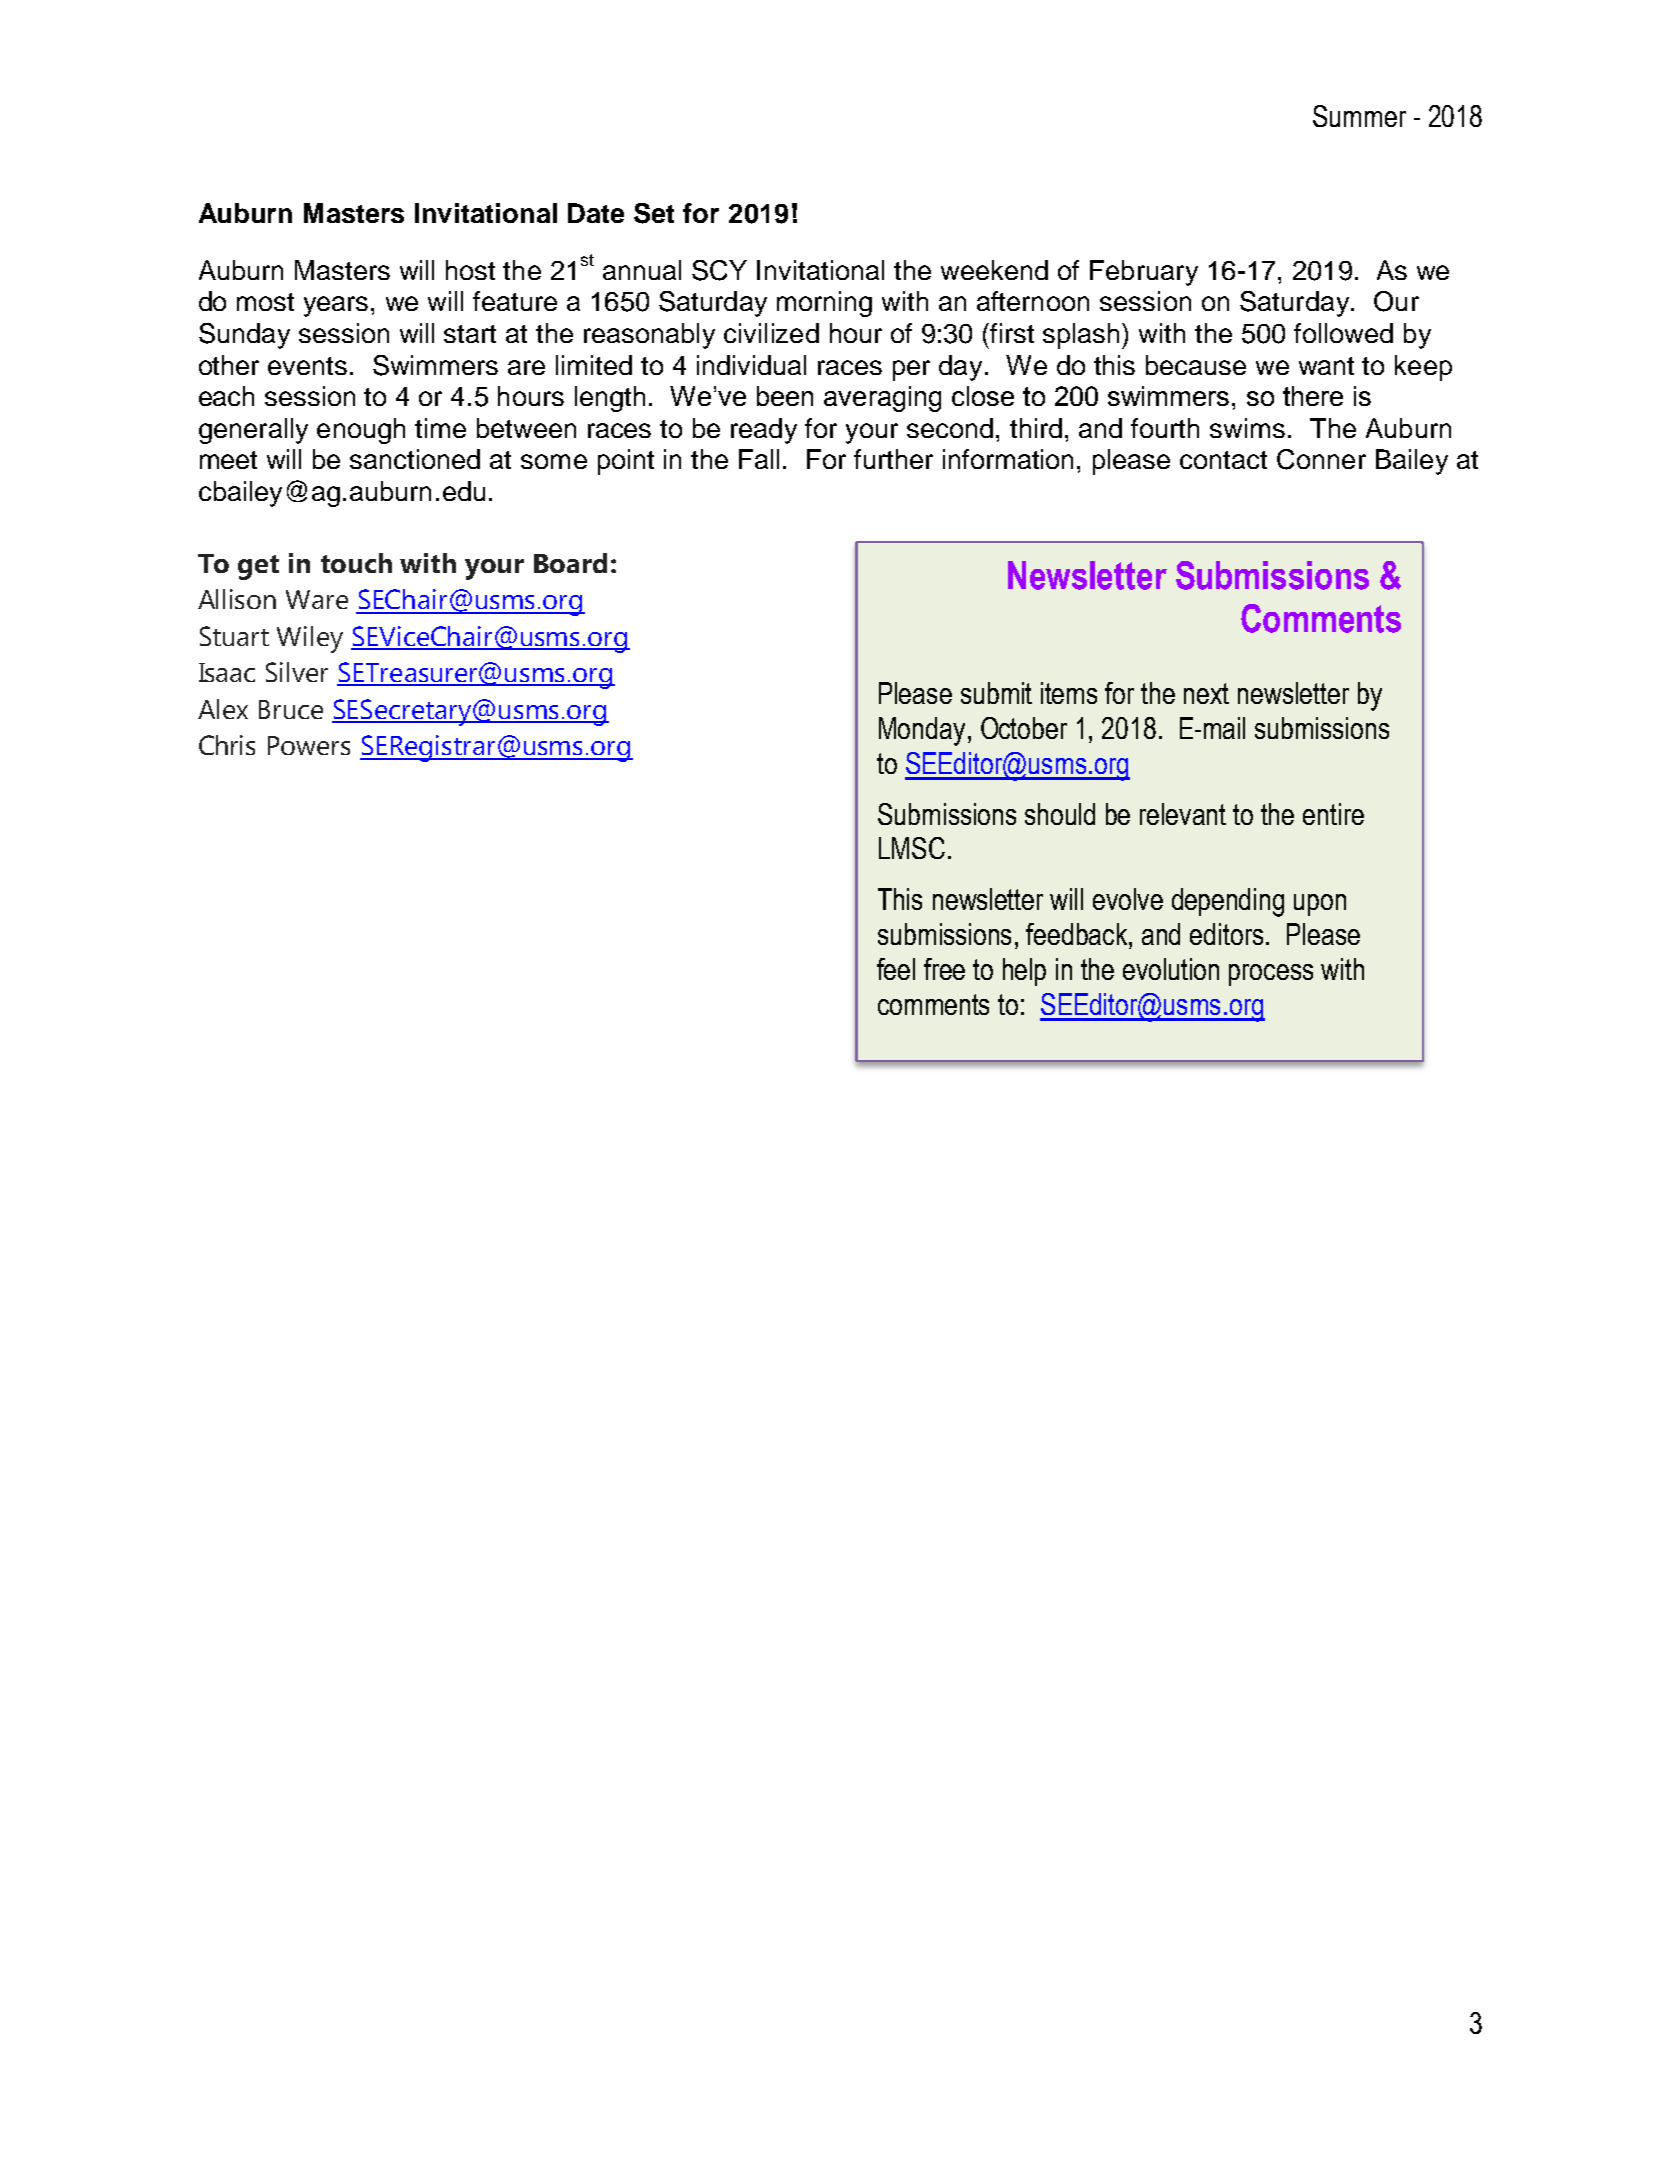  I want to click on Monday, so click(922, 731).
